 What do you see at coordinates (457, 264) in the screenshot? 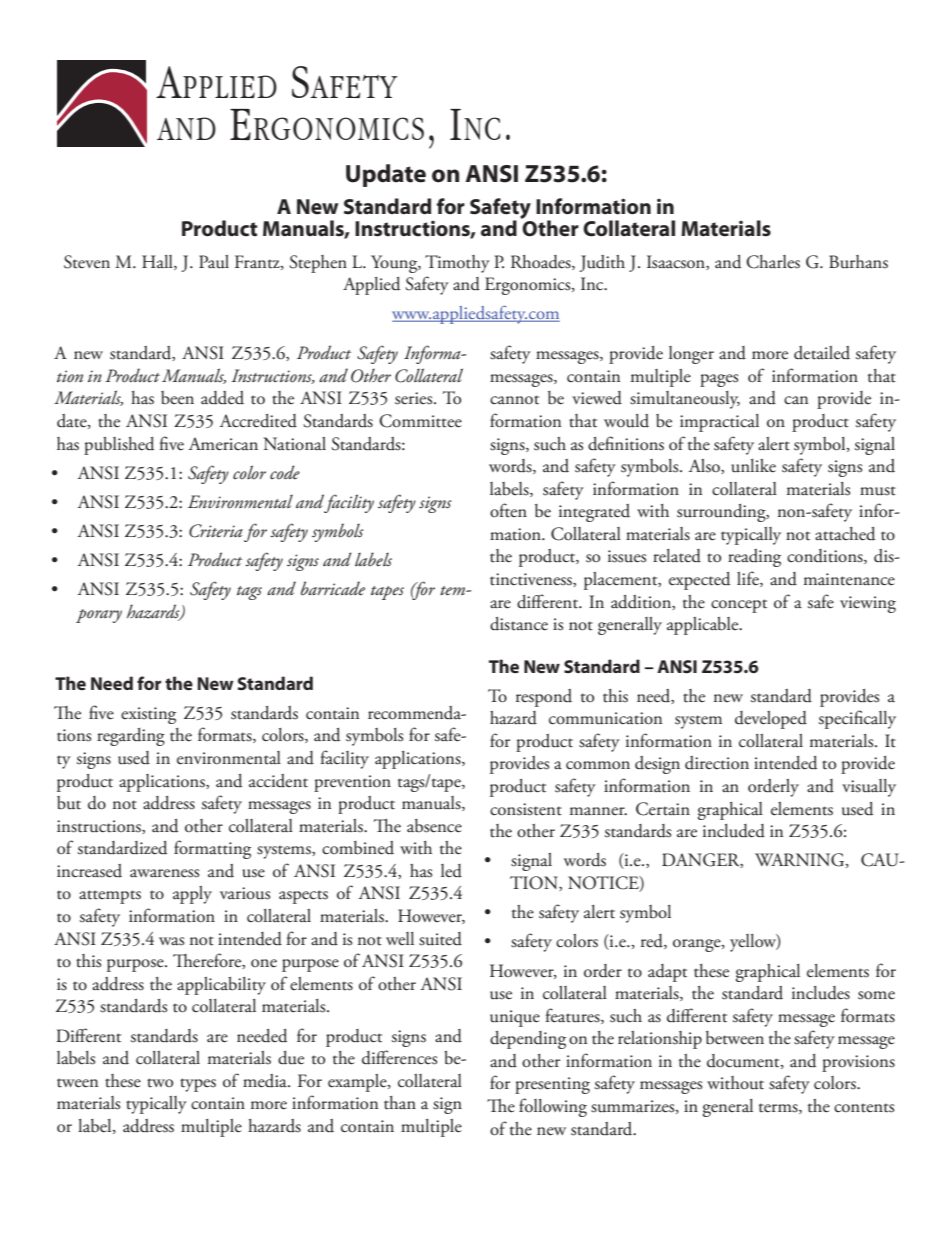
I see `Timothy` at bounding box center [457, 264].
